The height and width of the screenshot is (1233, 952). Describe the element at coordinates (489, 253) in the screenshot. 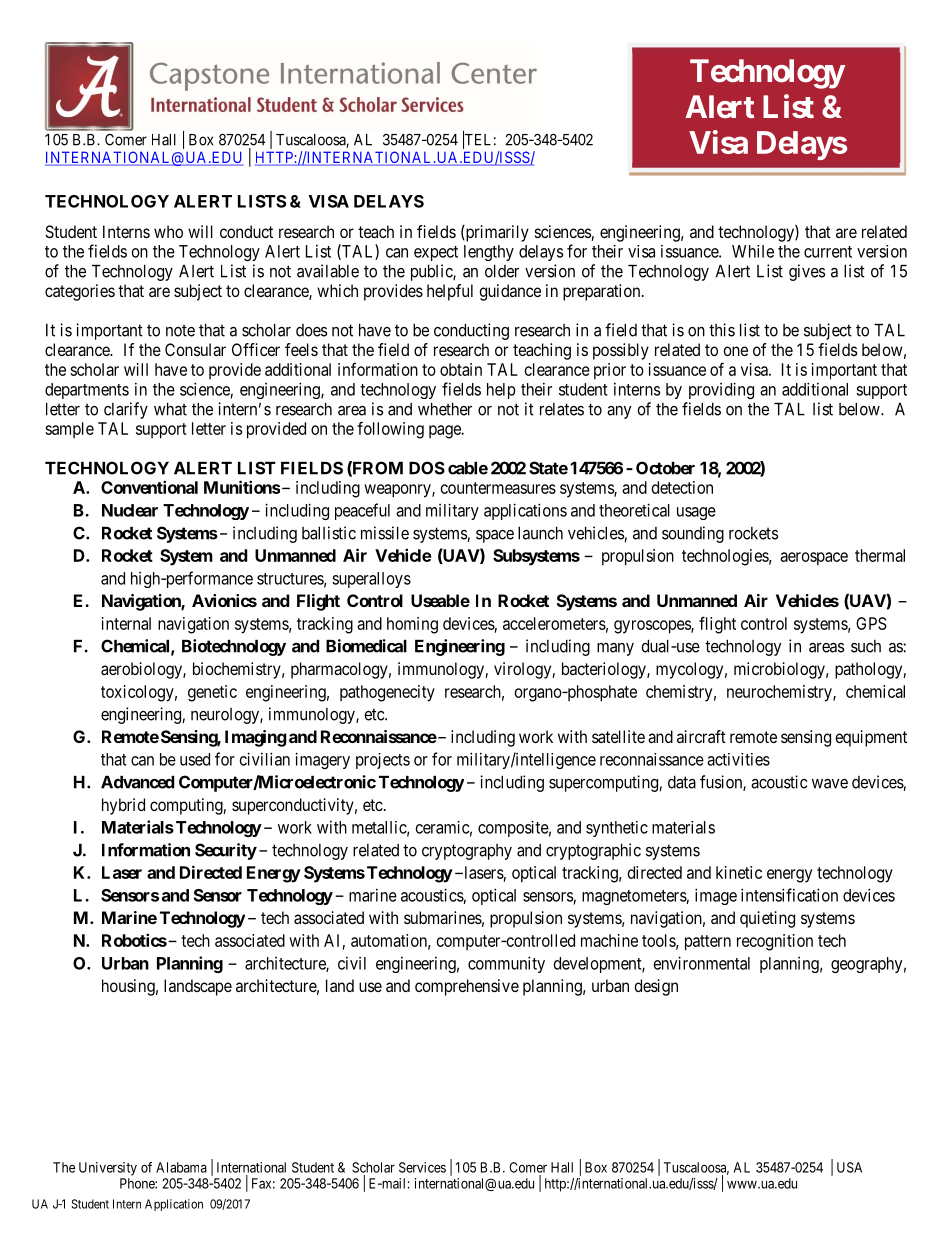

I see `lengthy` at that location.
